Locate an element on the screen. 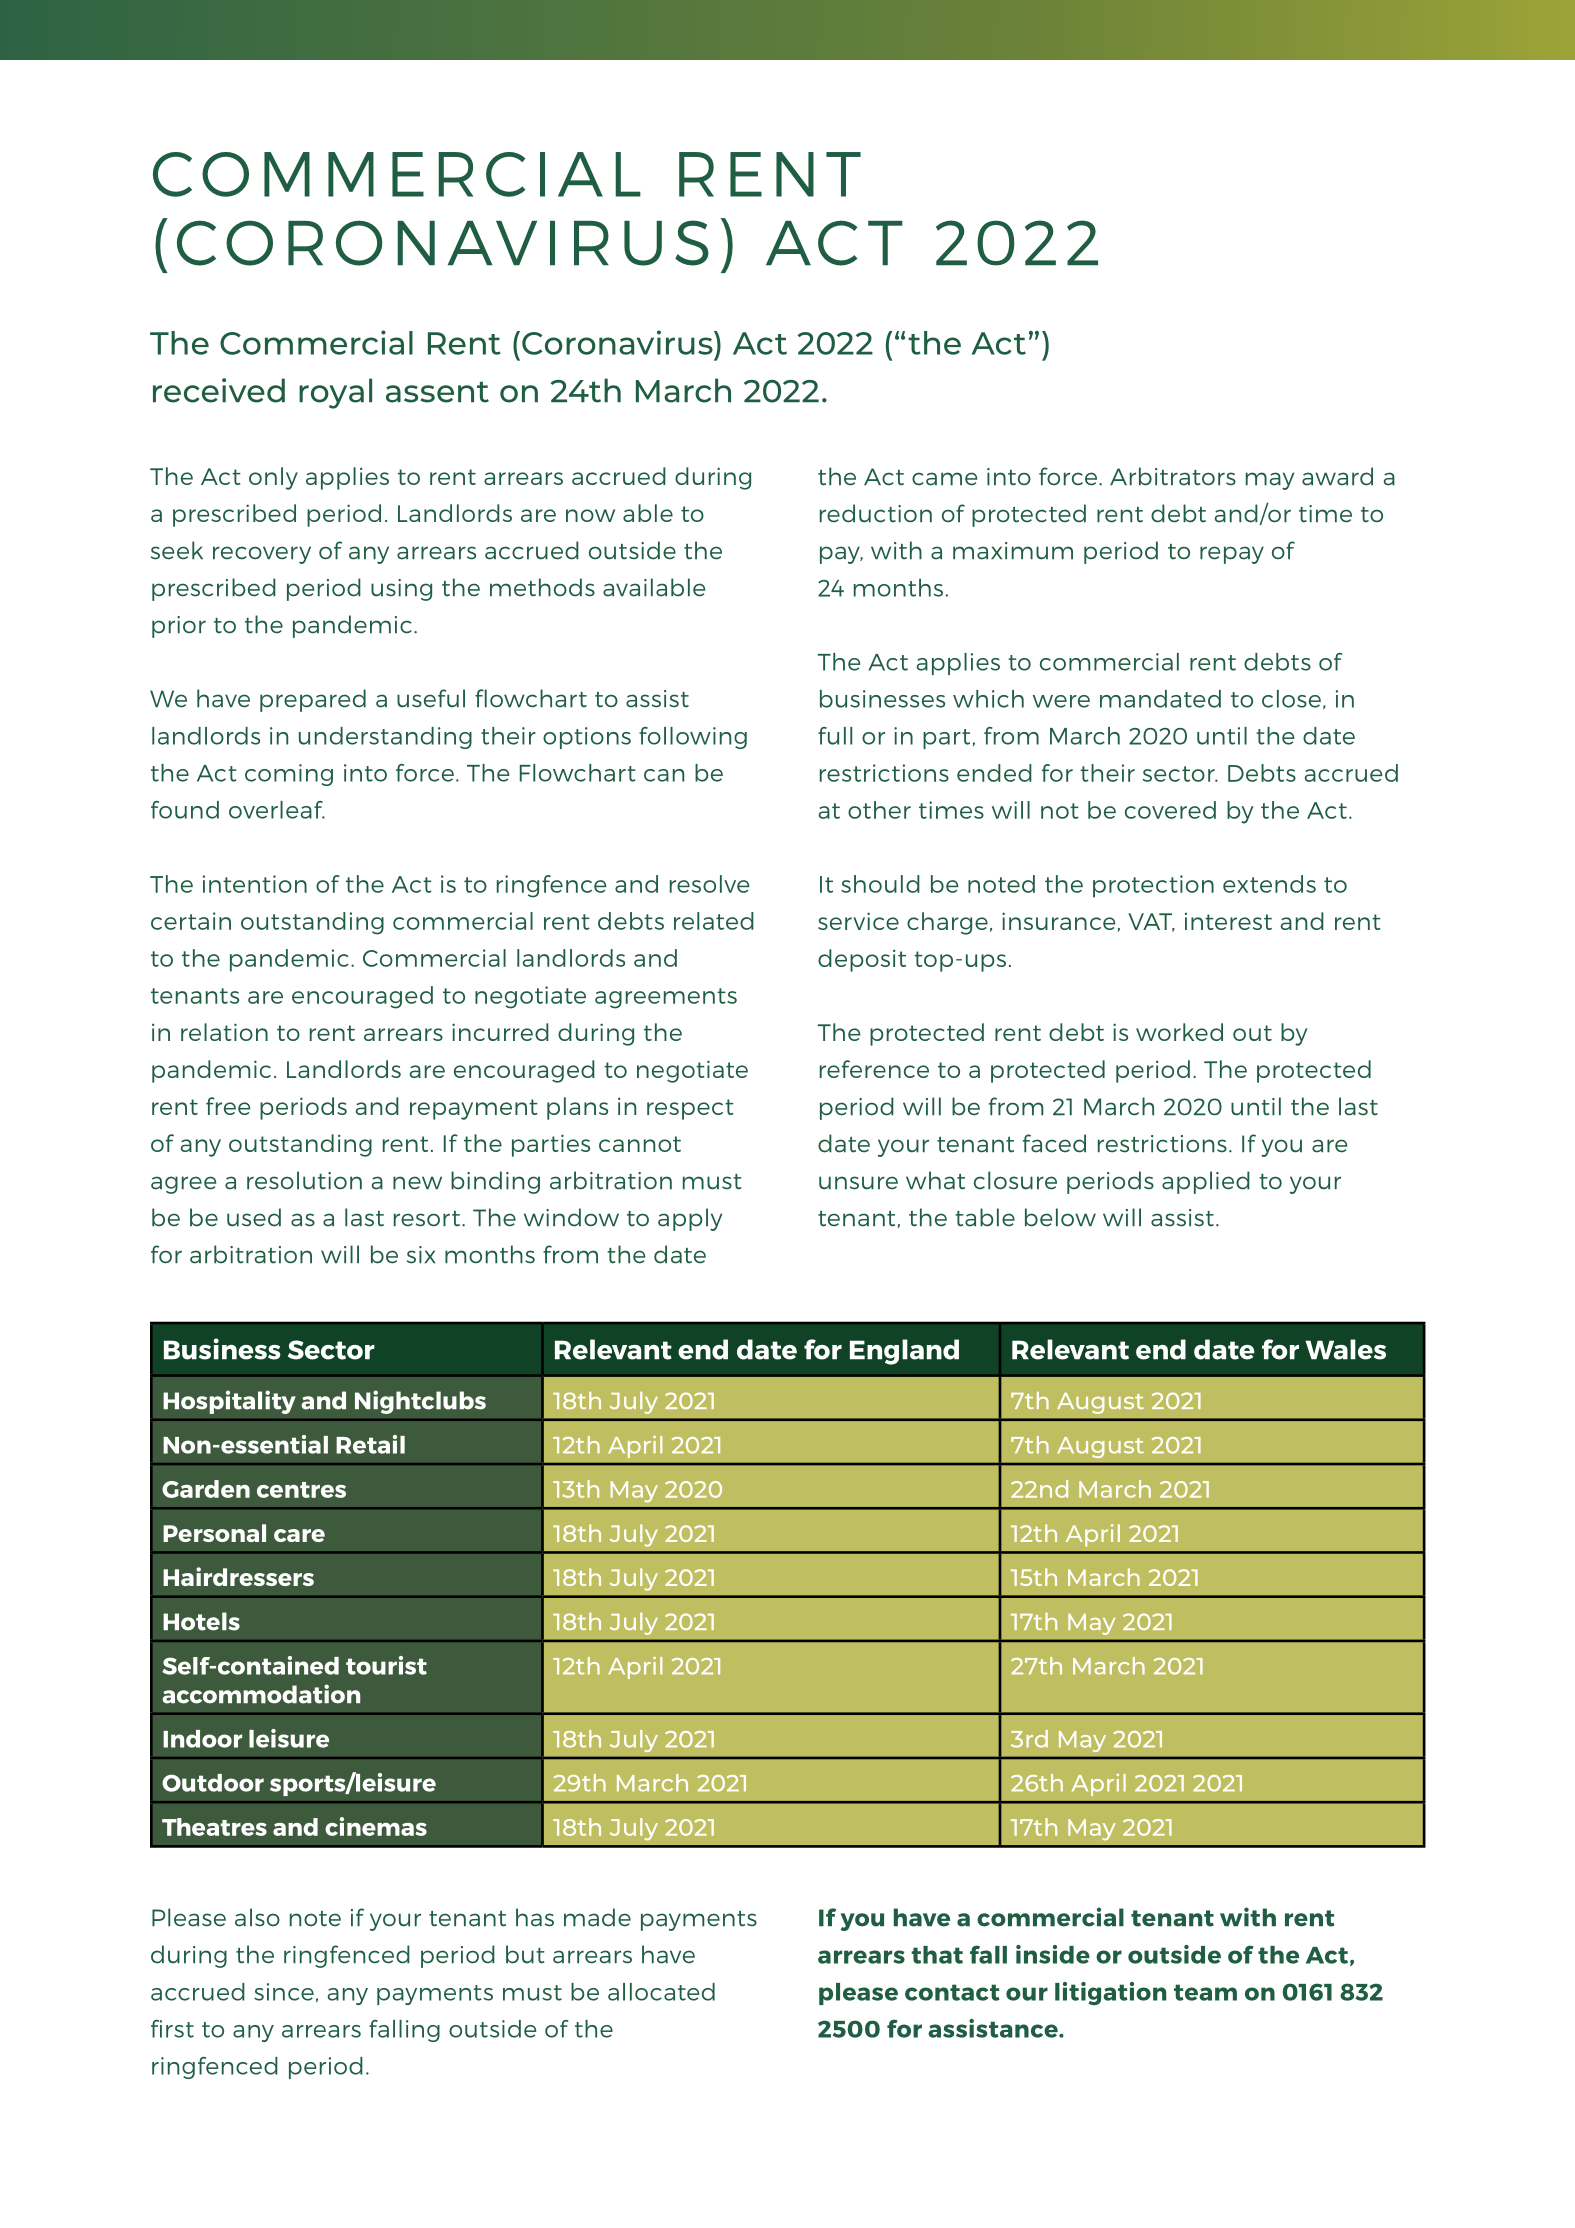 This screenshot has height=2228, width=1575. allocated is located at coordinates (661, 1992).
